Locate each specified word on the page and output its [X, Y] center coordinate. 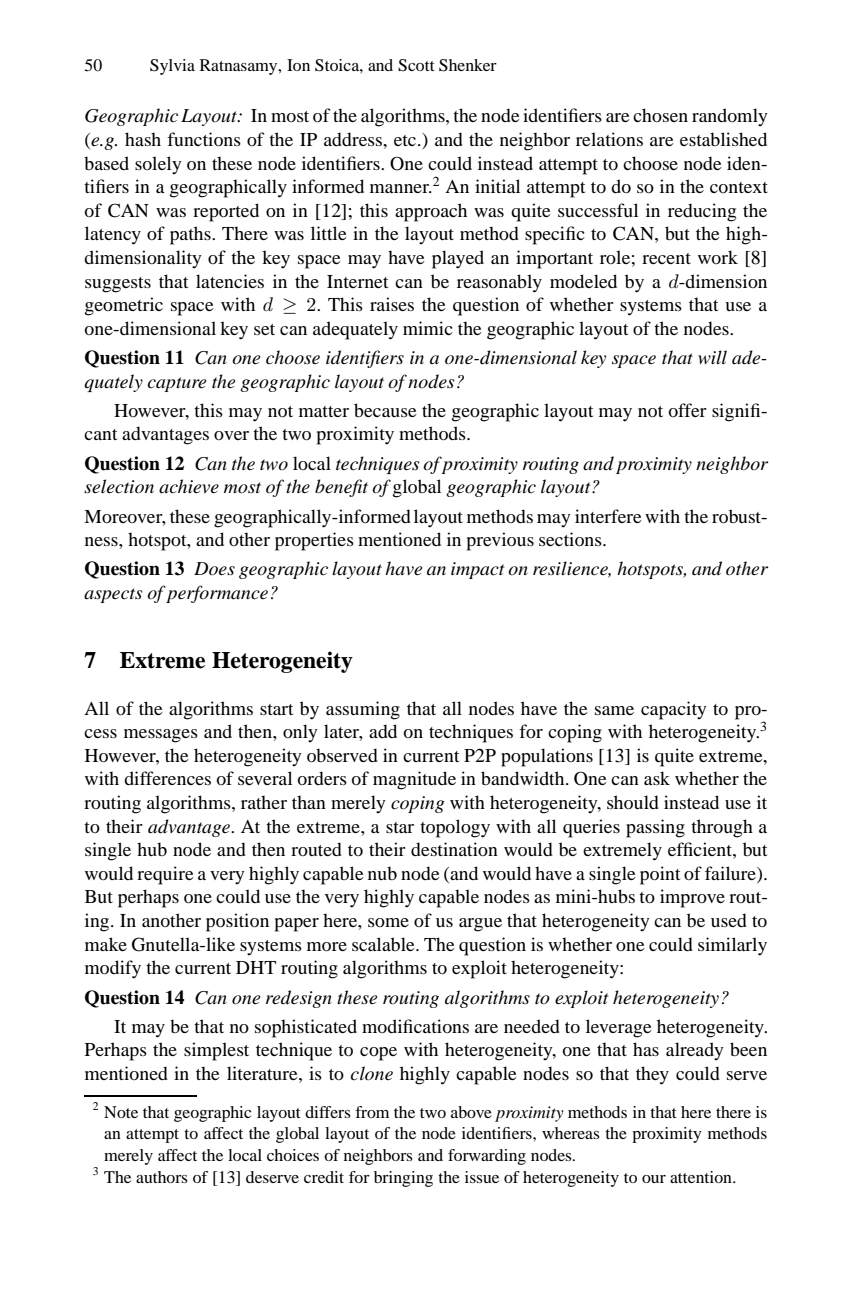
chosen [660, 115]
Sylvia [172, 67]
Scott [416, 65]
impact [478, 570]
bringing [403, 1179]
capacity [674, 710]
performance [216, 594]
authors [162, 1177]
